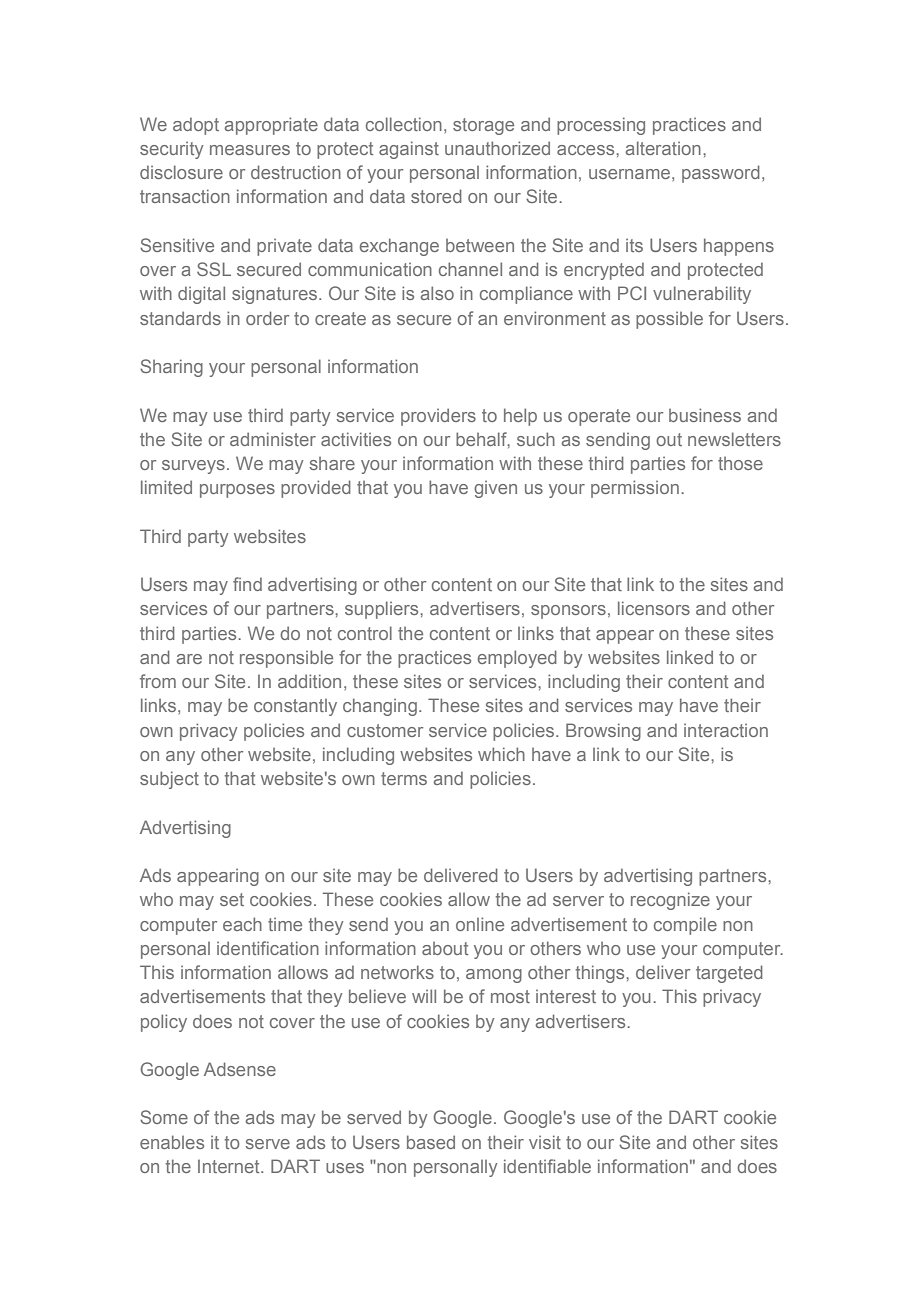  Describe the element at coordinates (495, 489) in the screenshot. I see `given` at that location.
